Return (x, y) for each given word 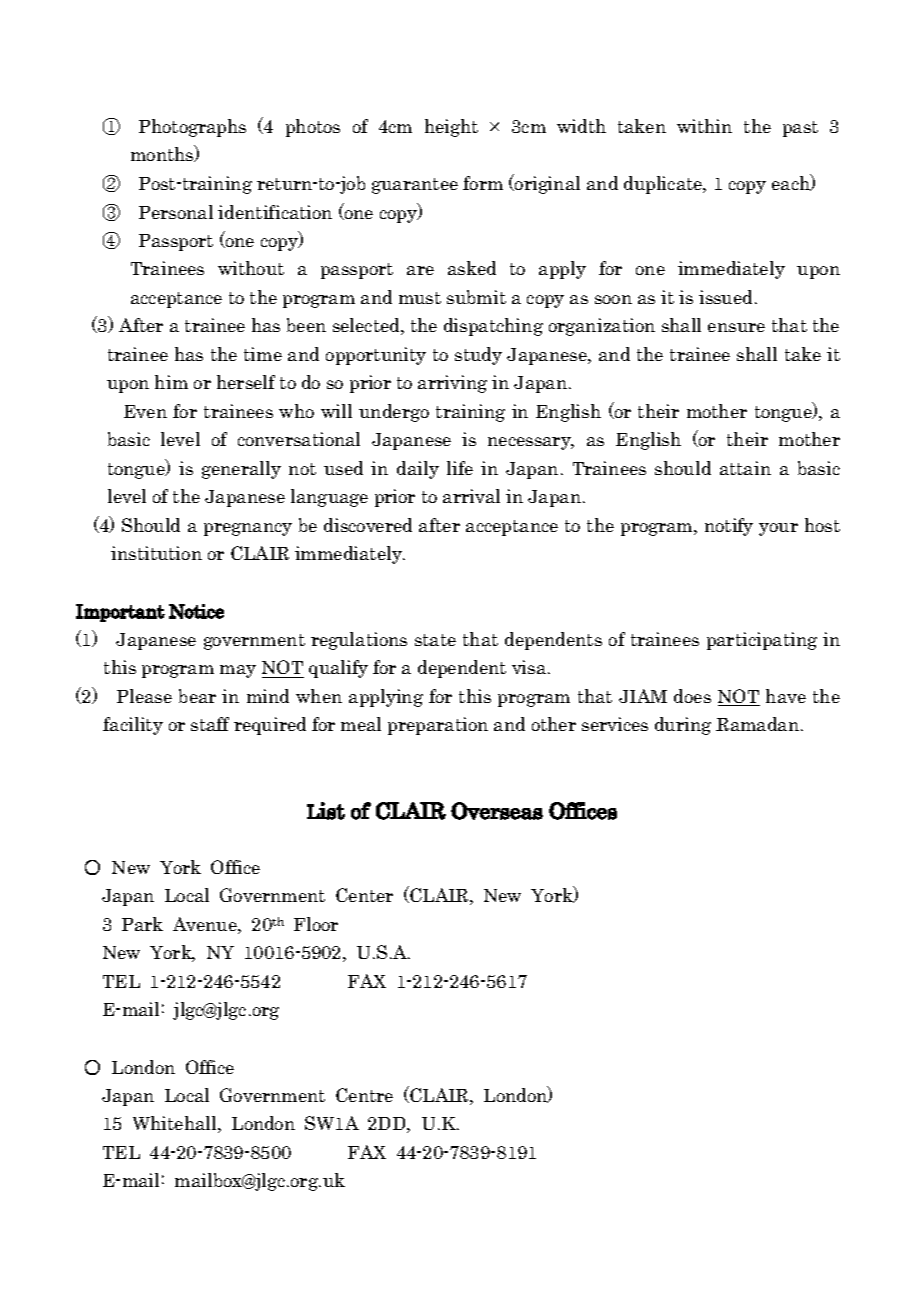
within (704, 126)
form (483, 183)
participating (762, 641)
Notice (196, 611)
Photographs (192, 128)
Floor (316, 924)
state (435, 640)
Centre (364, 1095)
